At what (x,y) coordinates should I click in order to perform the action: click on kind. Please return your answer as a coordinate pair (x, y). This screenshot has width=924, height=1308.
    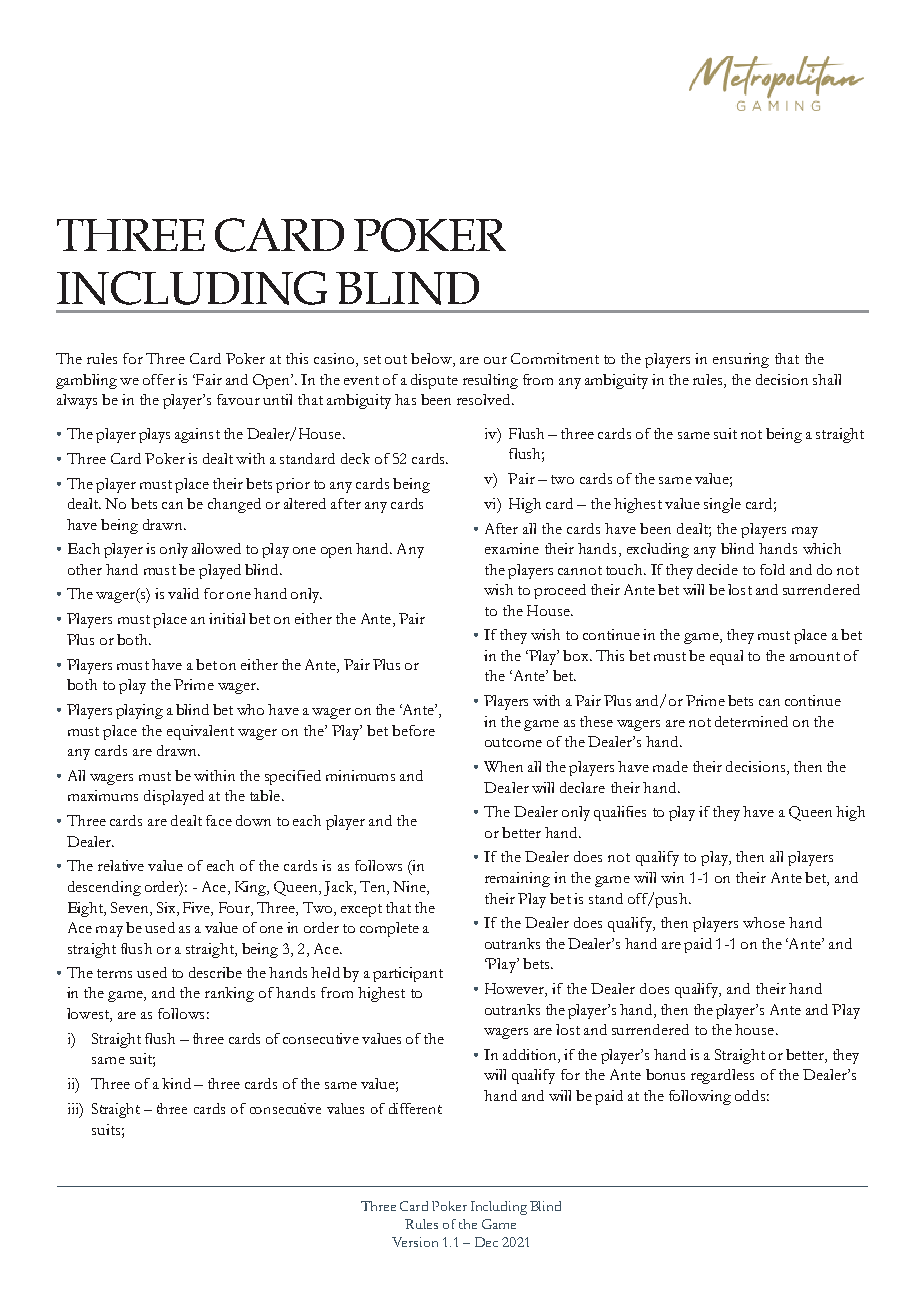
    Looking at the image, I should click on (176, 1083).
